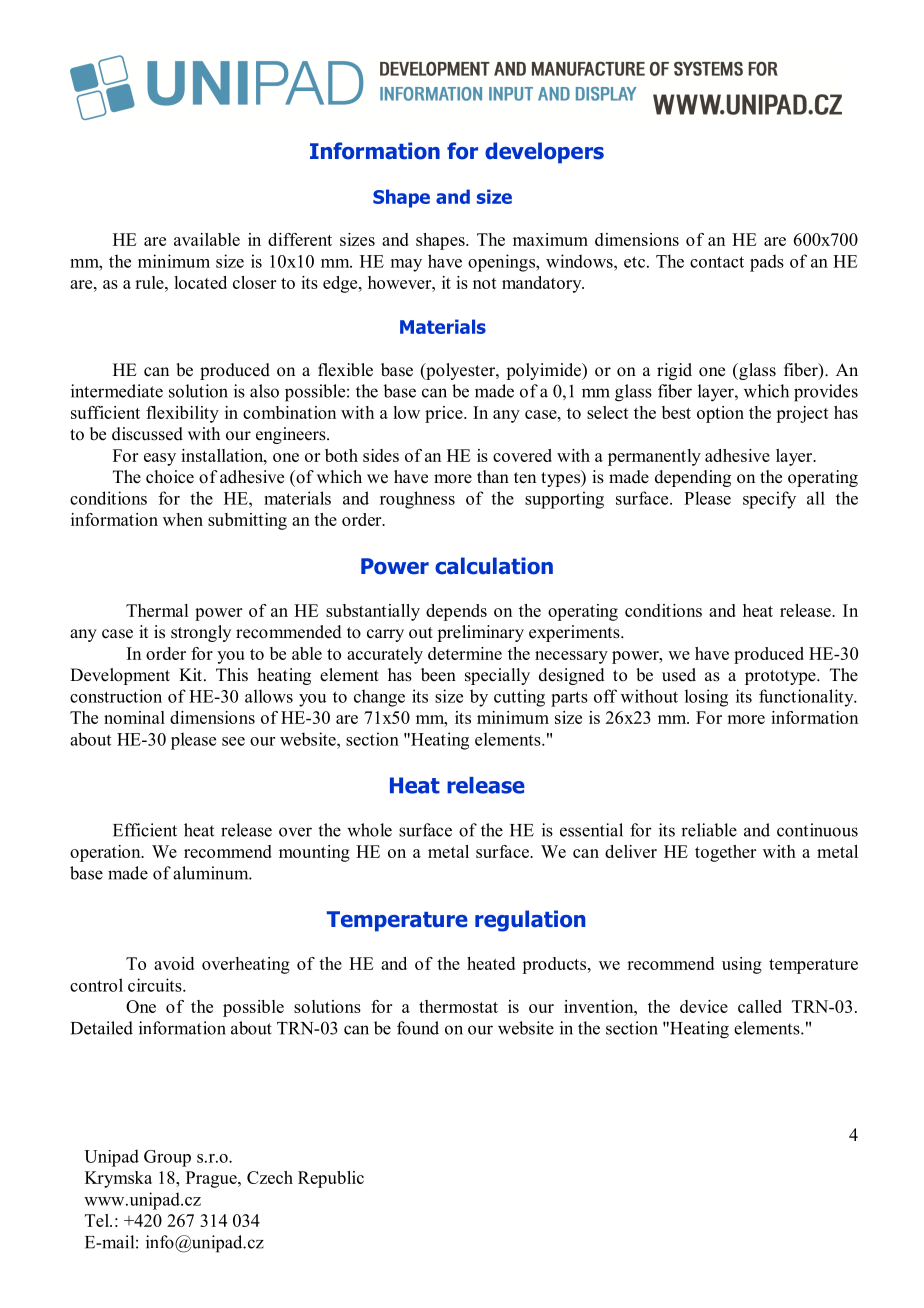  What do you see at coordinates (331, 1179) in the image?
I see `Republic` at bounding box center [331, 1179].
